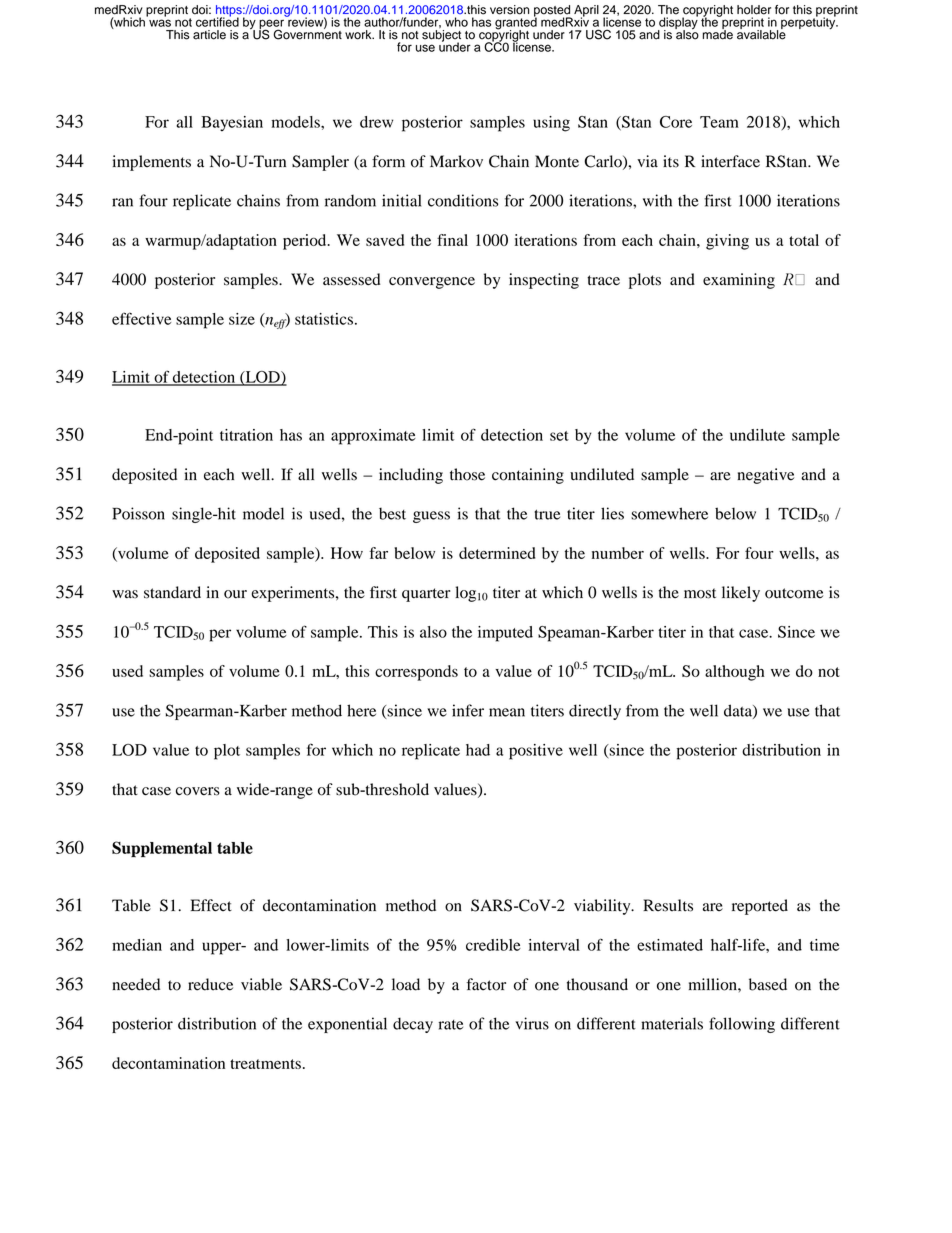 The width and height of the screenshot is (952, 1233). I want to click on who, so click(456, 22).
